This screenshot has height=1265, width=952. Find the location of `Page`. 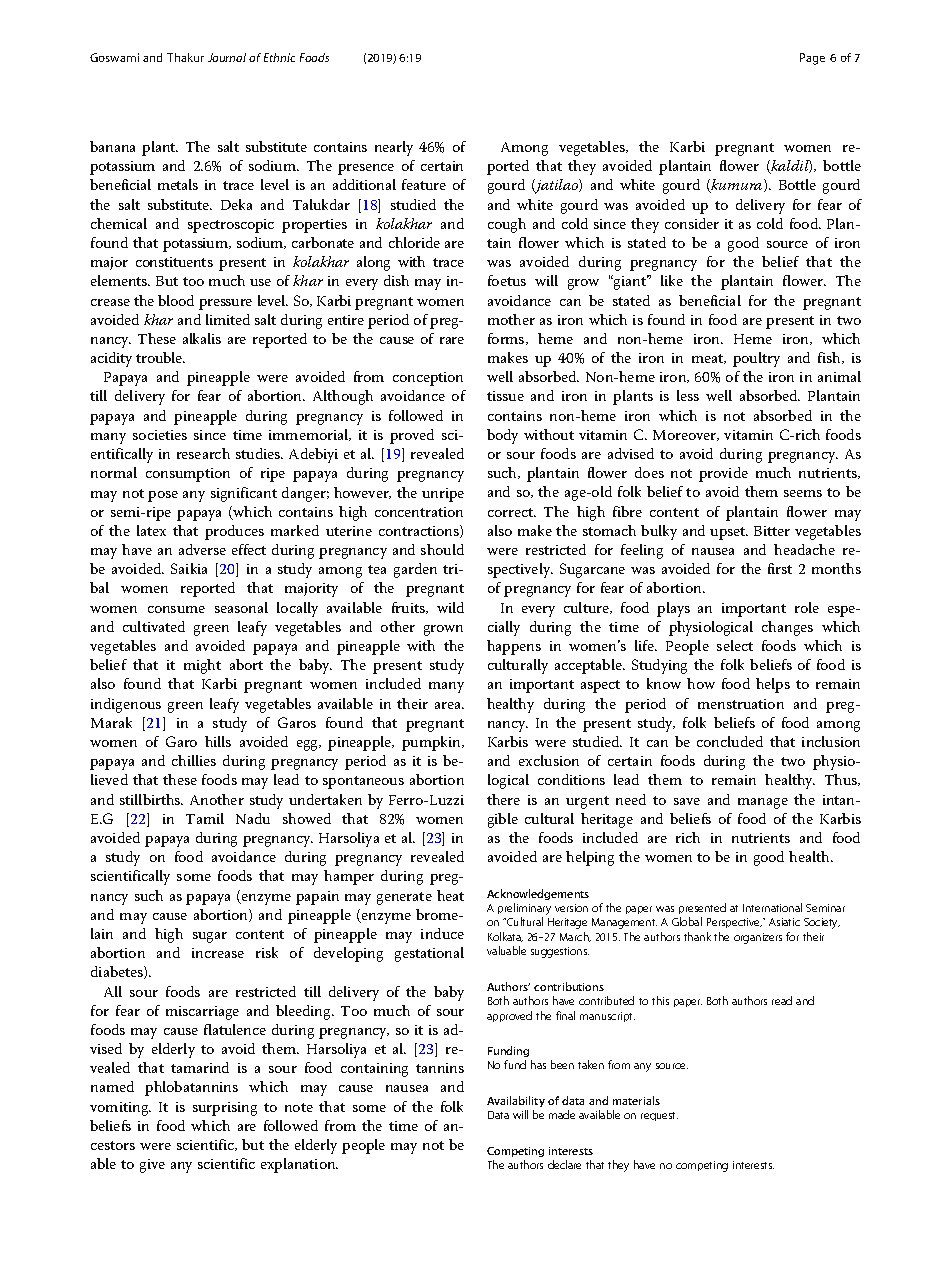

Page is located at coordinates (812, 59).
